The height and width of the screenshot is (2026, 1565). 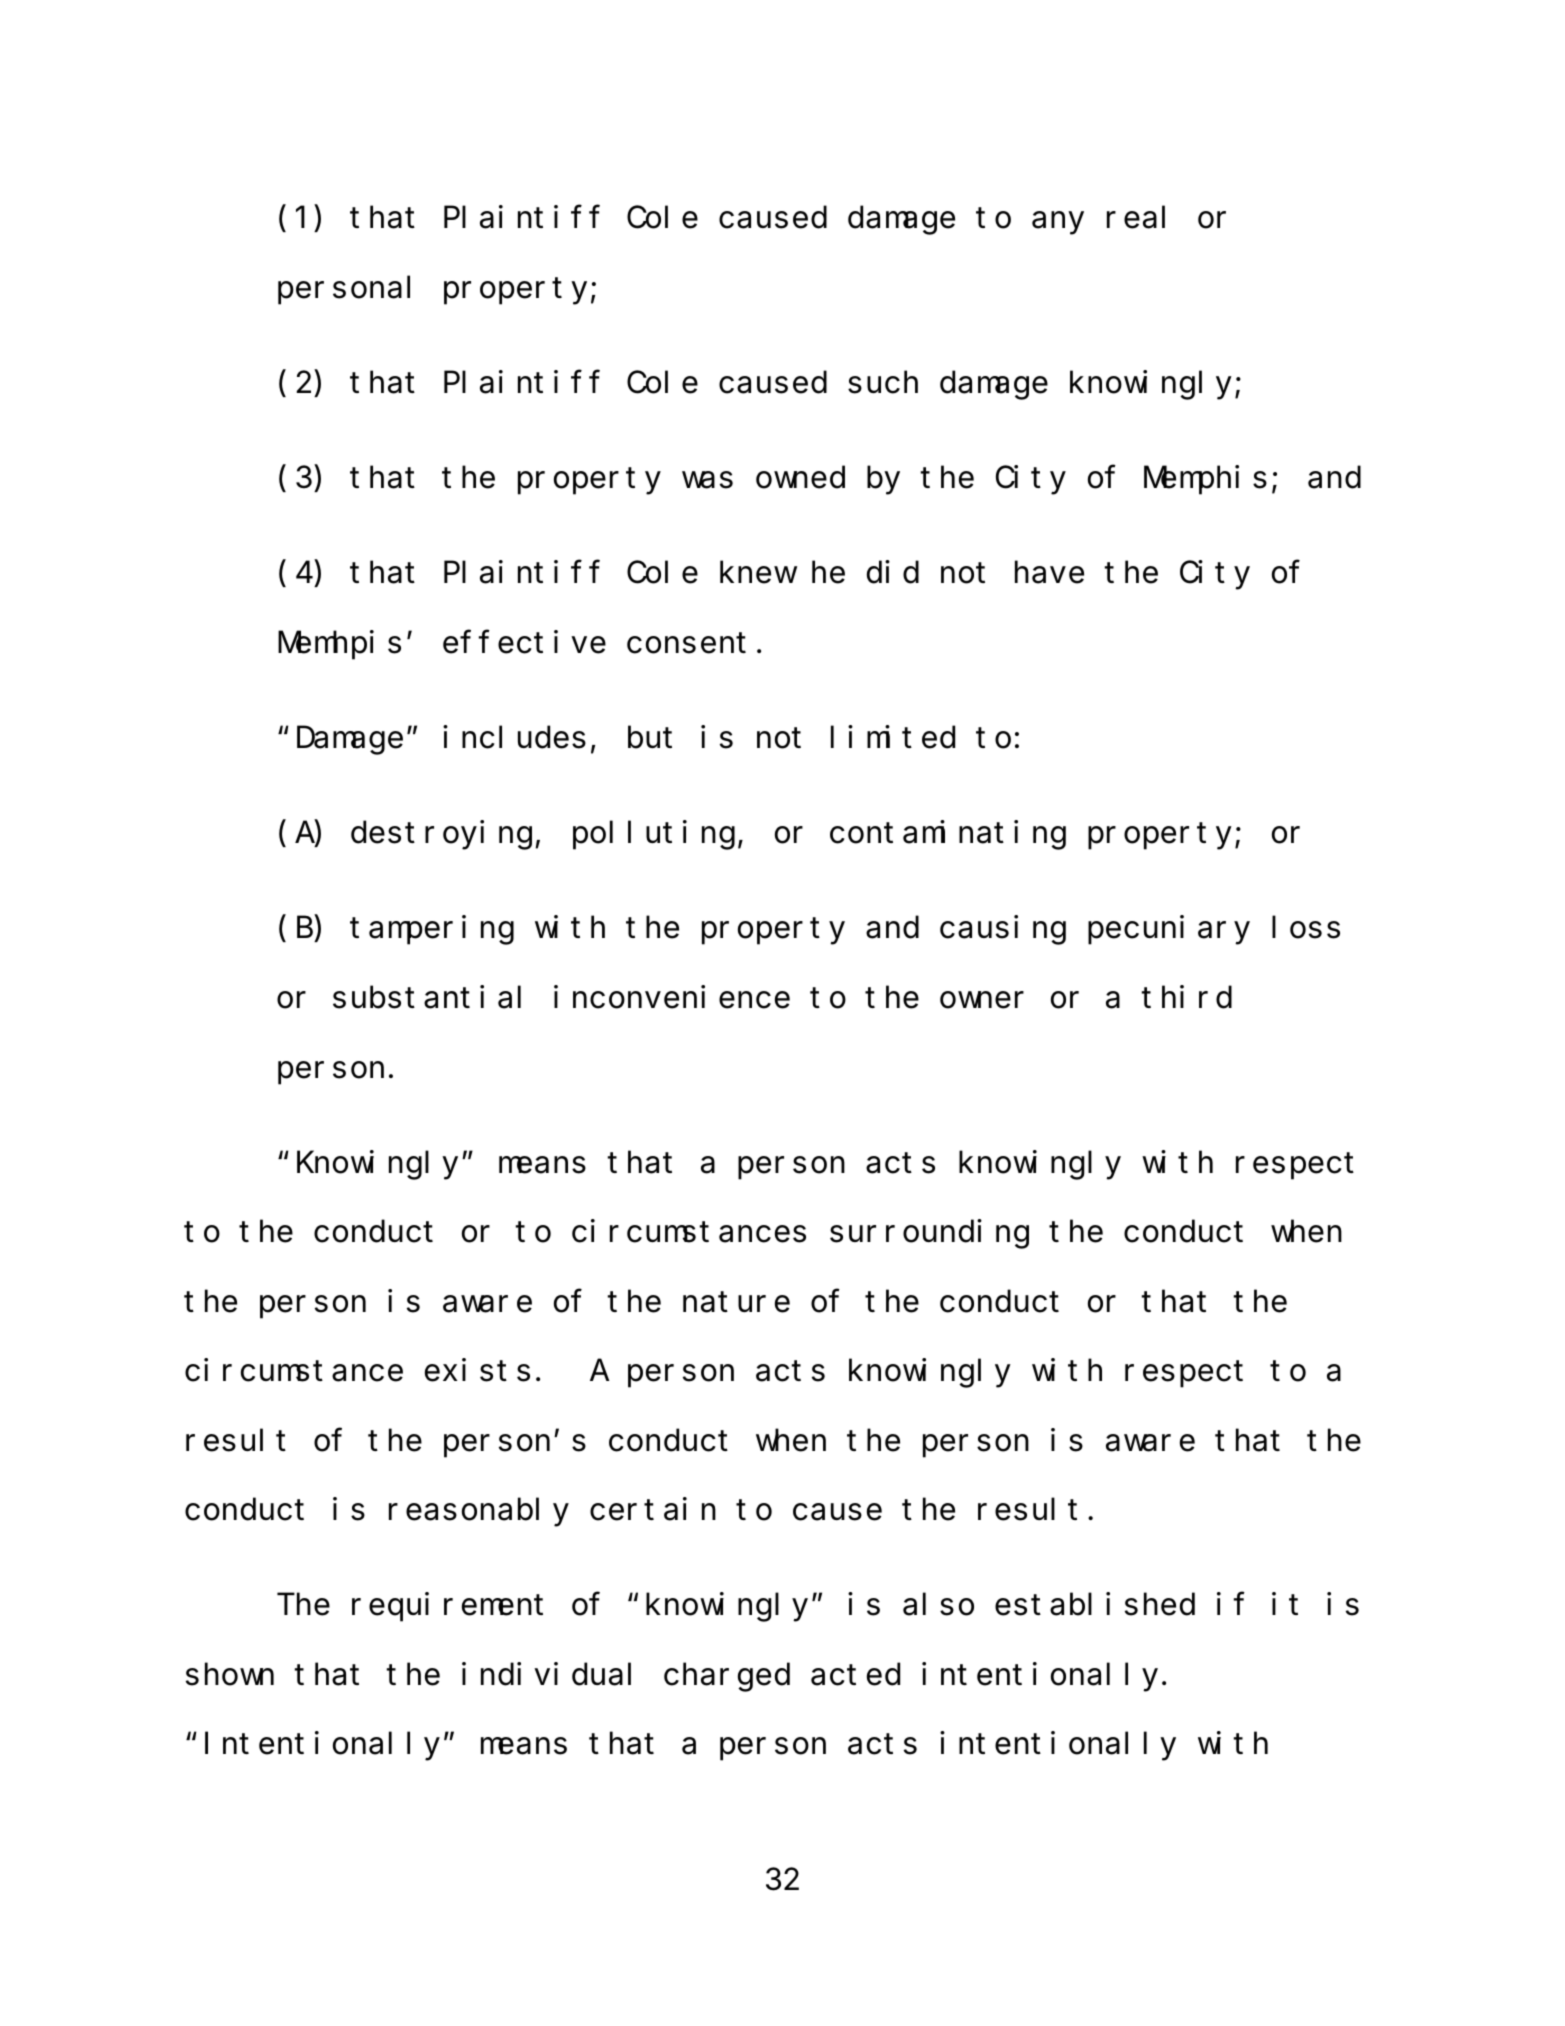 I want to click on includes, so click(x=514, y=737).
